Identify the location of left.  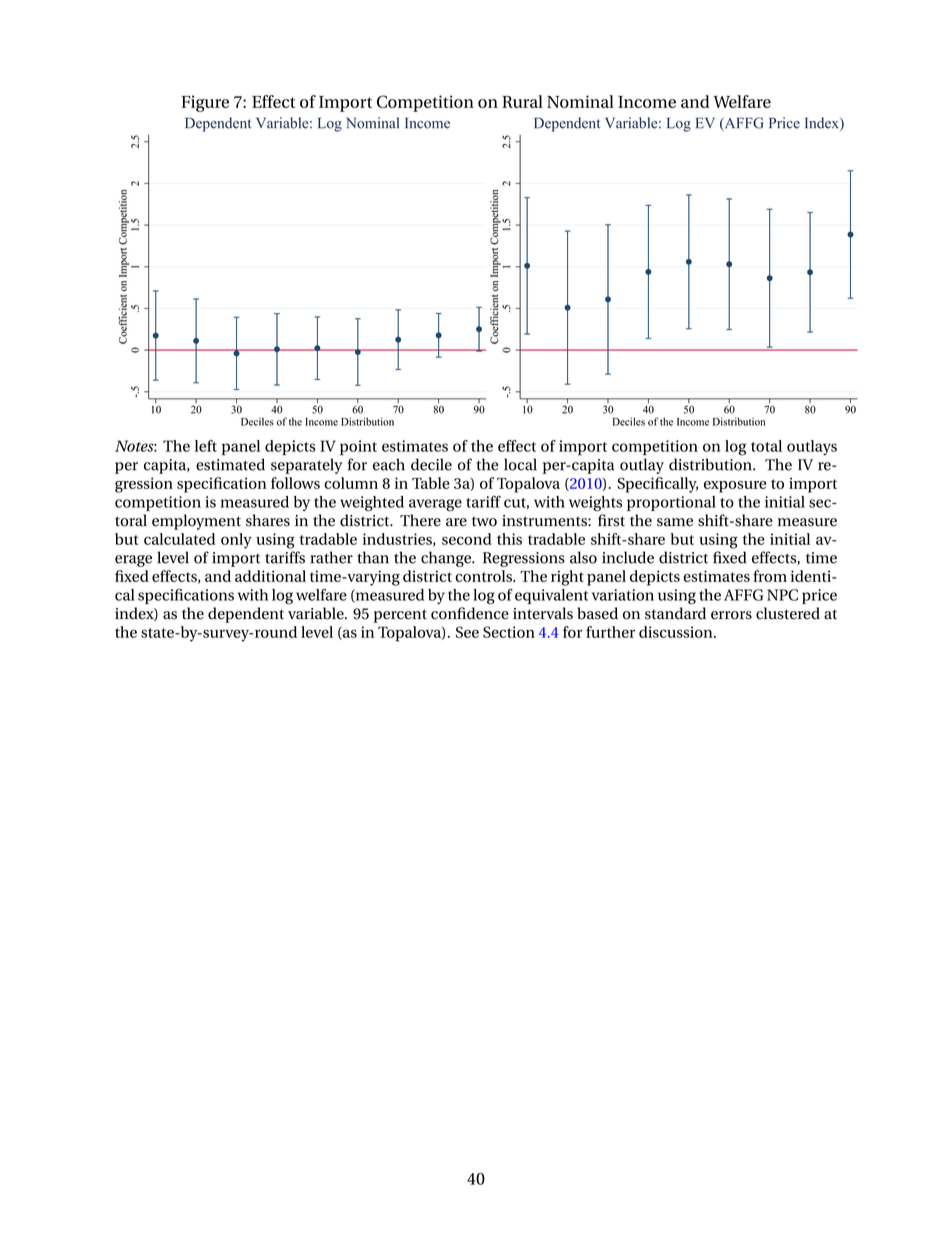
(206, 446).
